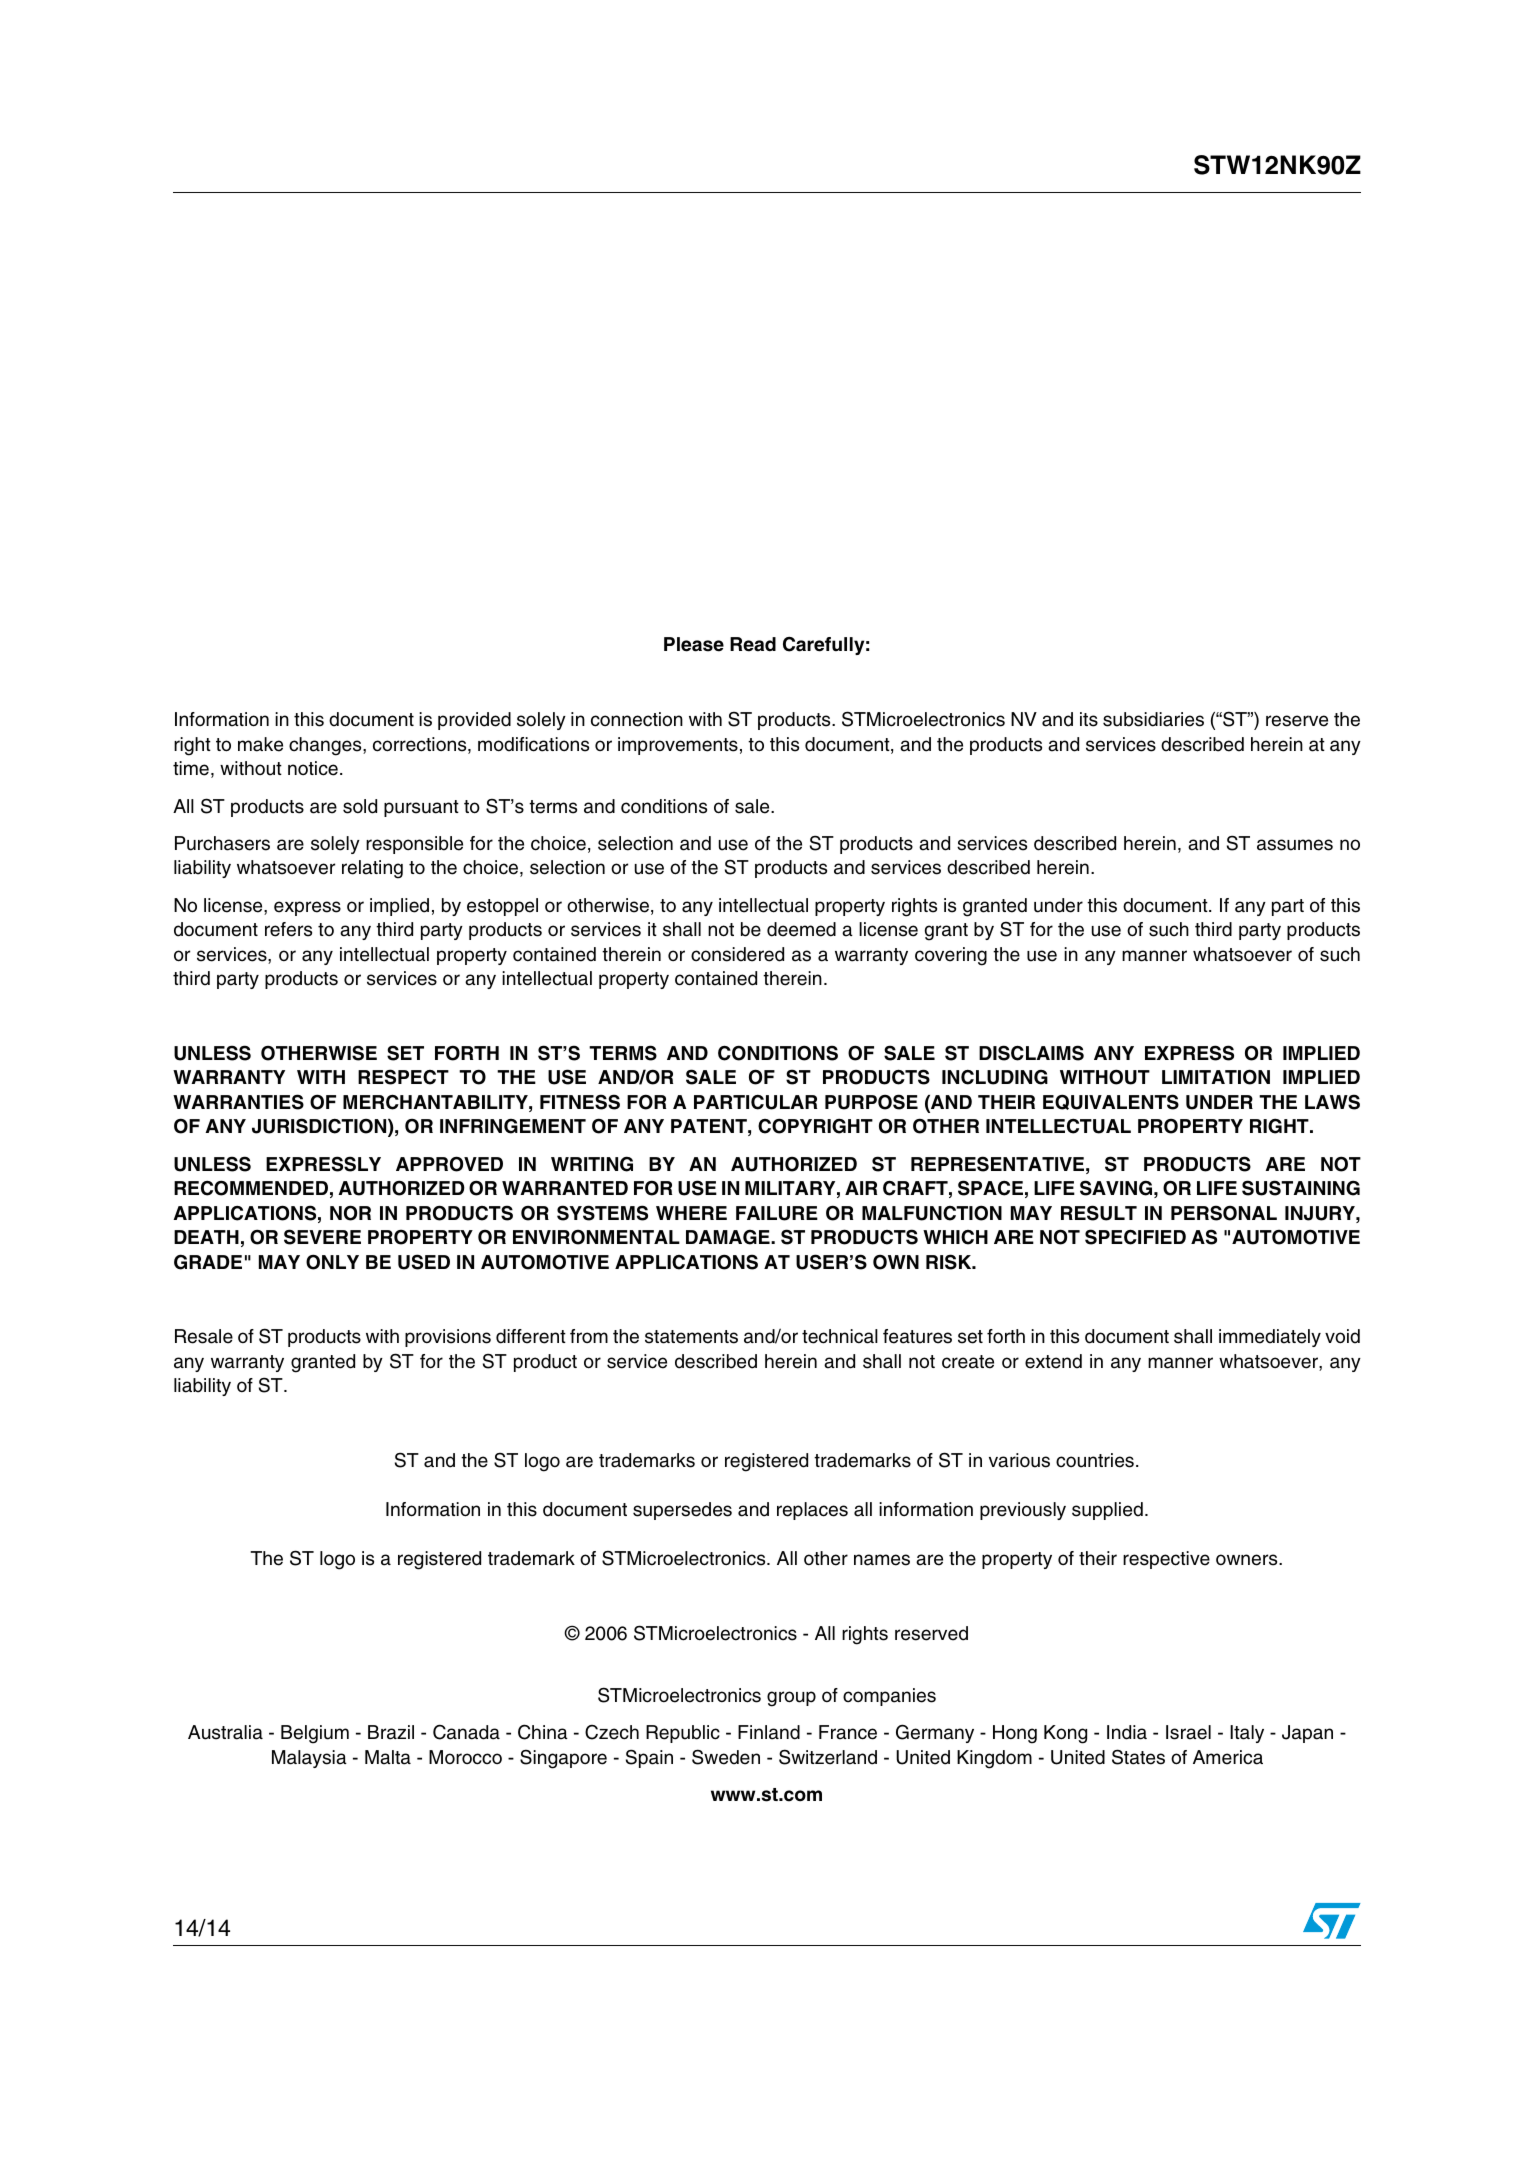 This screenshot has height=2170, width=1534. What do you see at coordinates (1188, 1732) in the screenshot?
I see `Israel` at bounding box center [1188, 1732].
